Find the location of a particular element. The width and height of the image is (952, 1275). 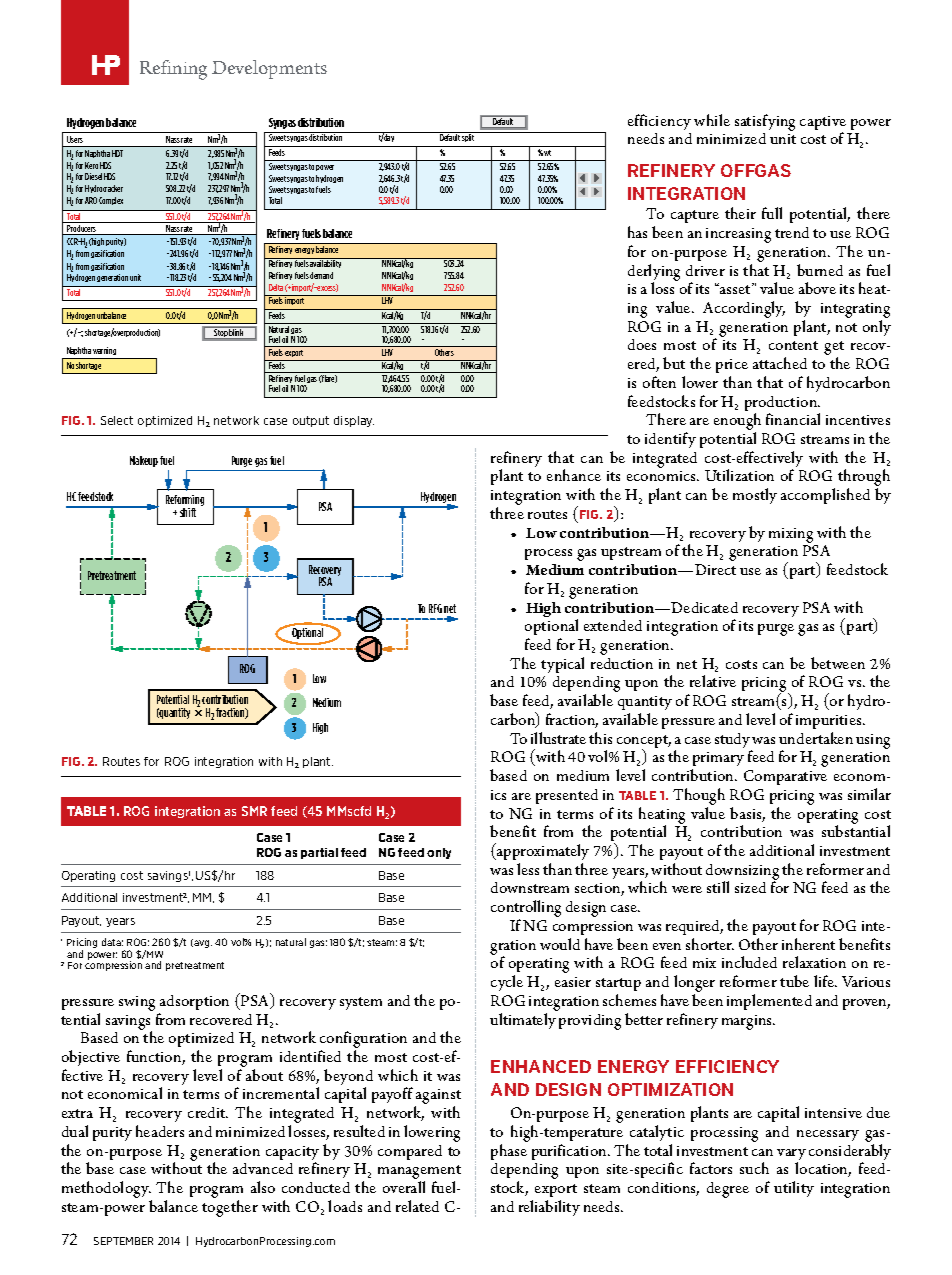

controlling is located at coordinates (526, 910).
